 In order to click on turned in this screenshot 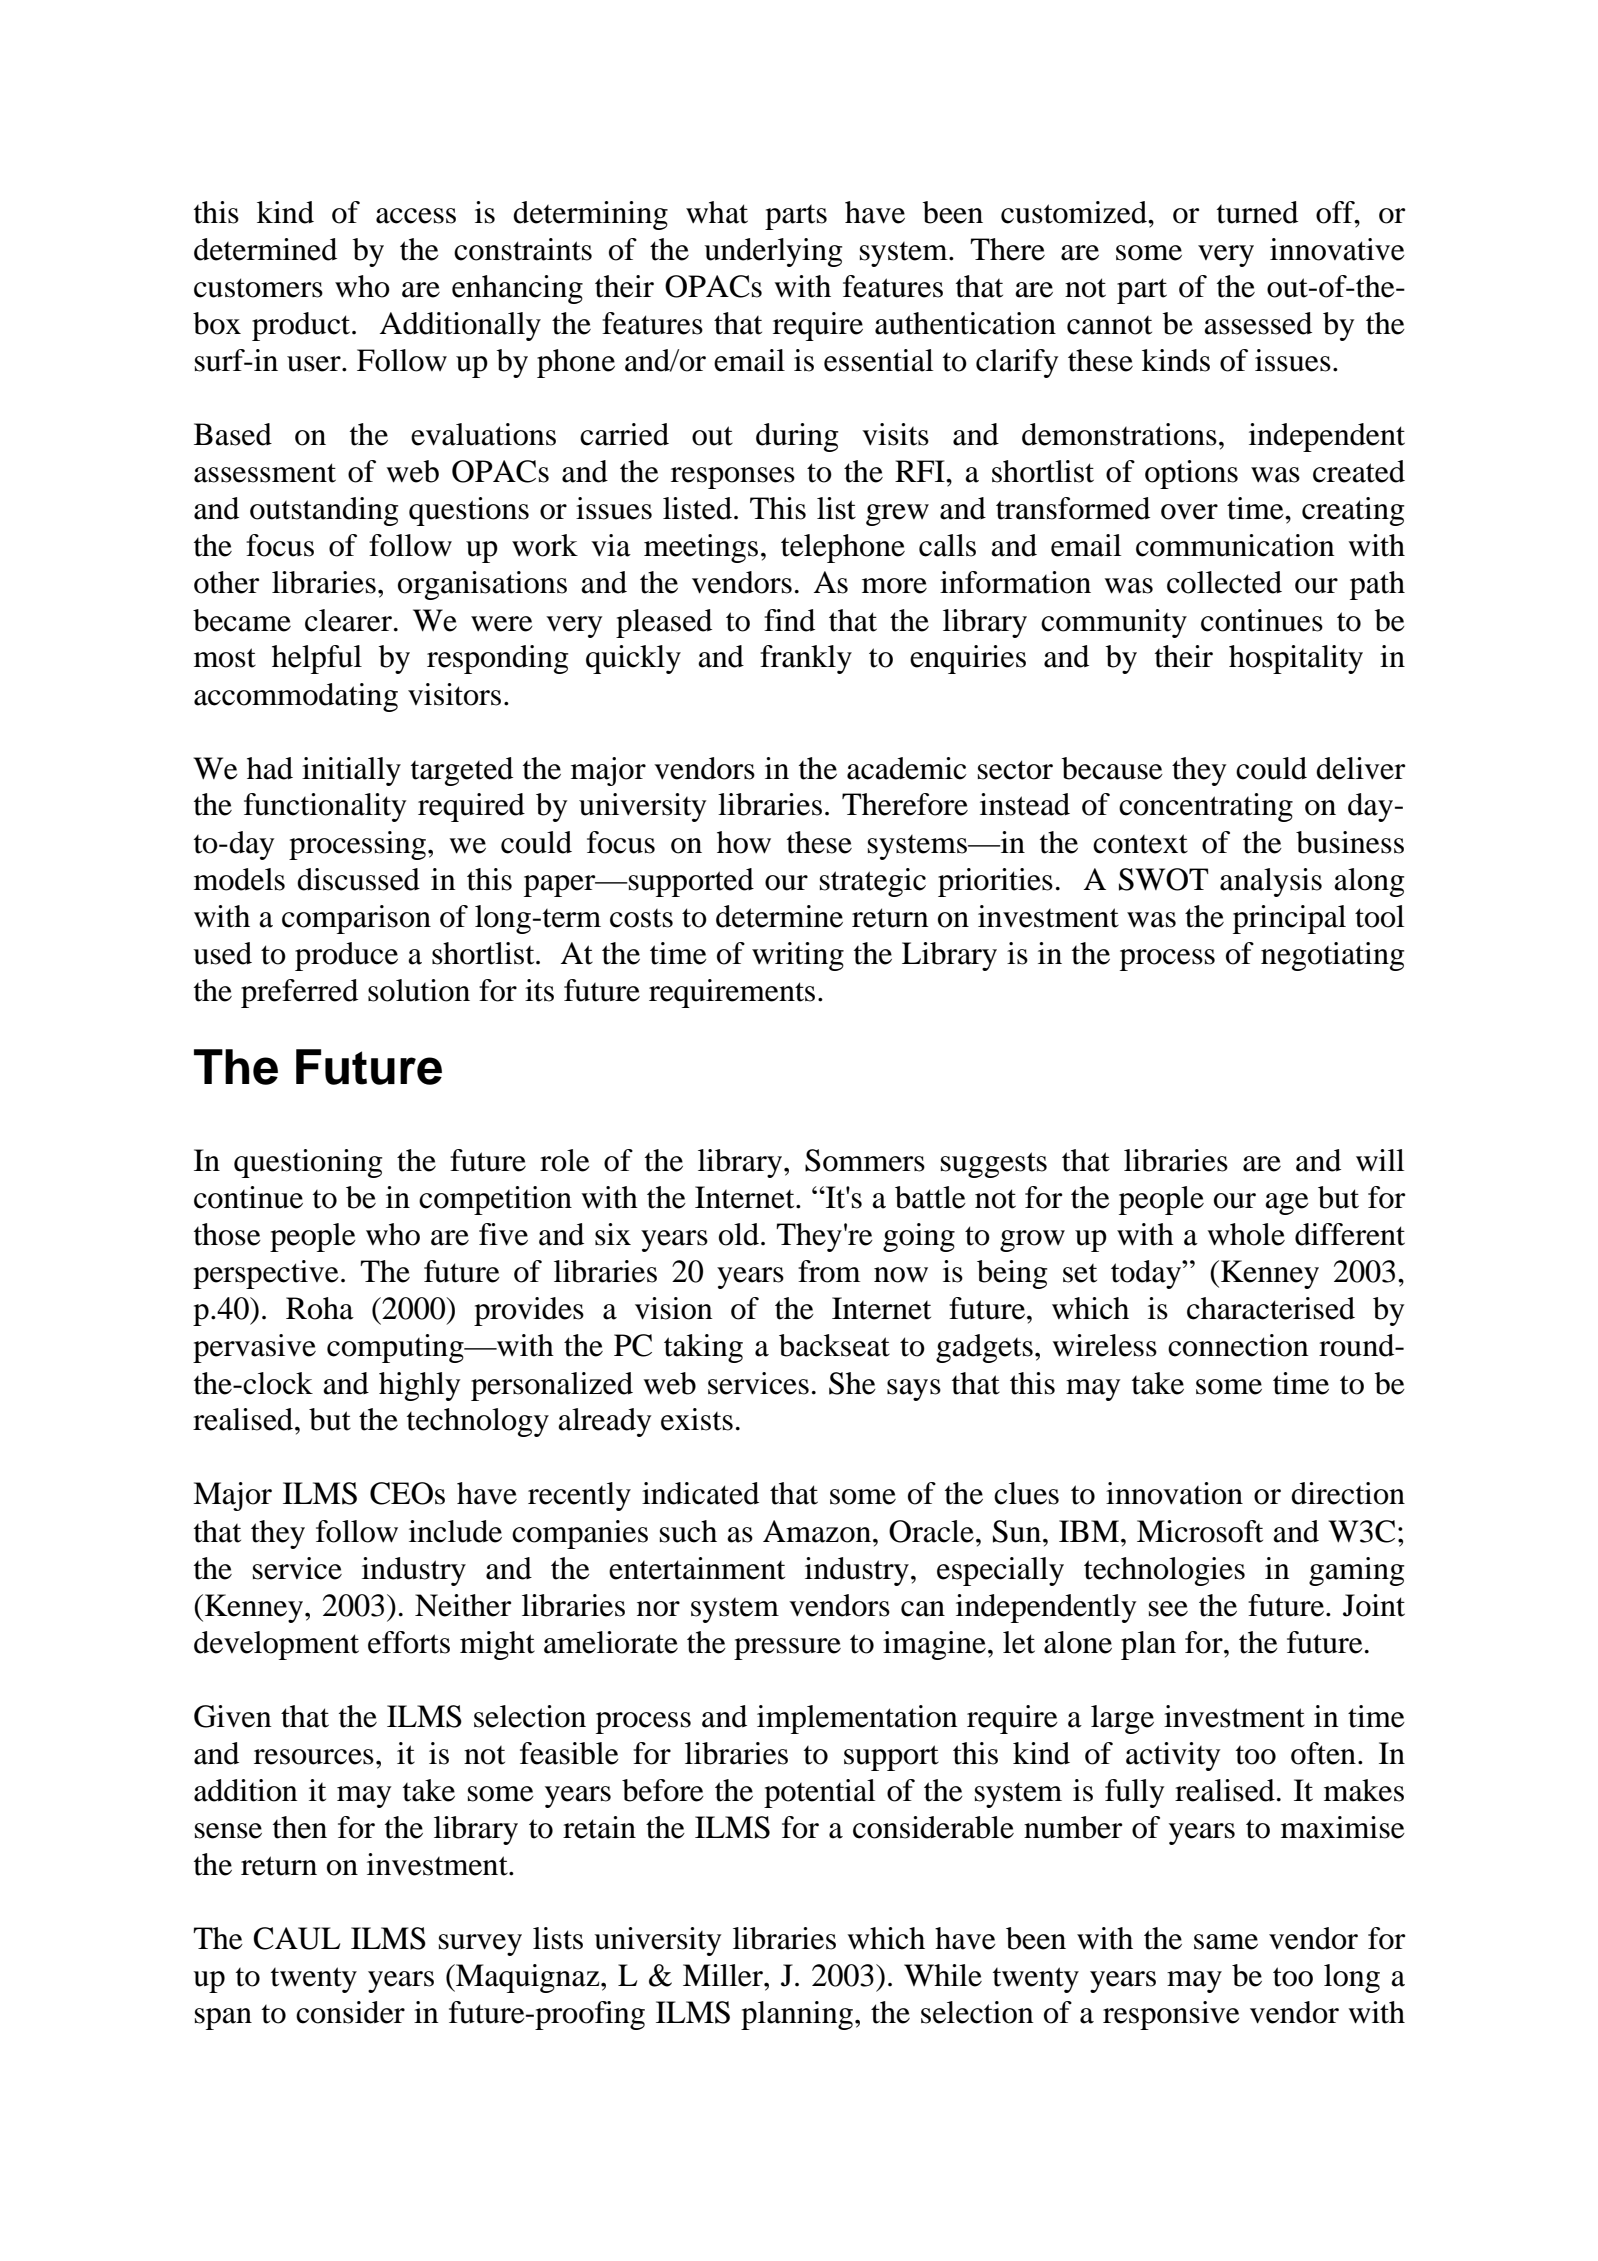, I will do `click(1257, 212)`.
